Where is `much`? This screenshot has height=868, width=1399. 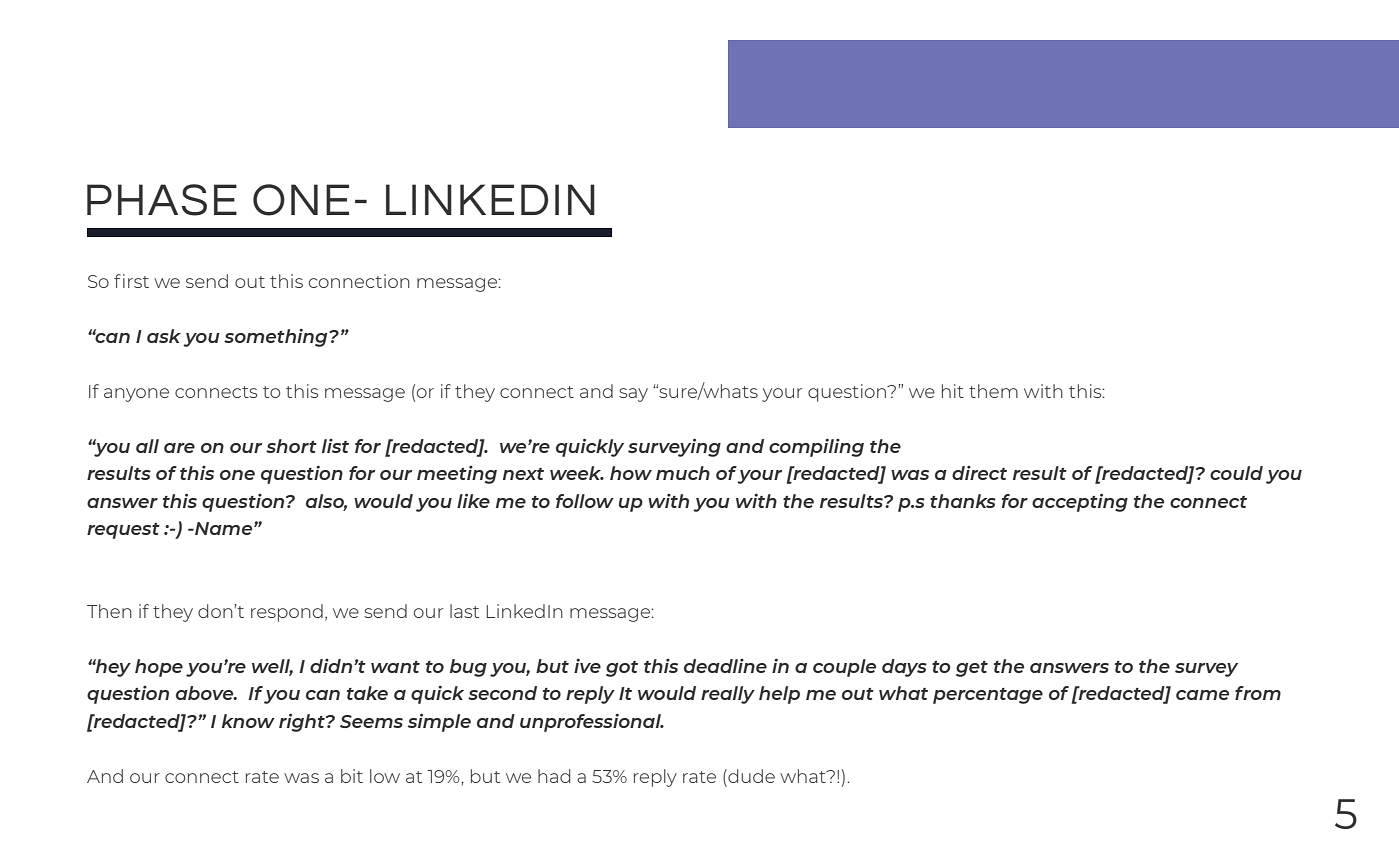 much is located at coordinates (683, 473).
